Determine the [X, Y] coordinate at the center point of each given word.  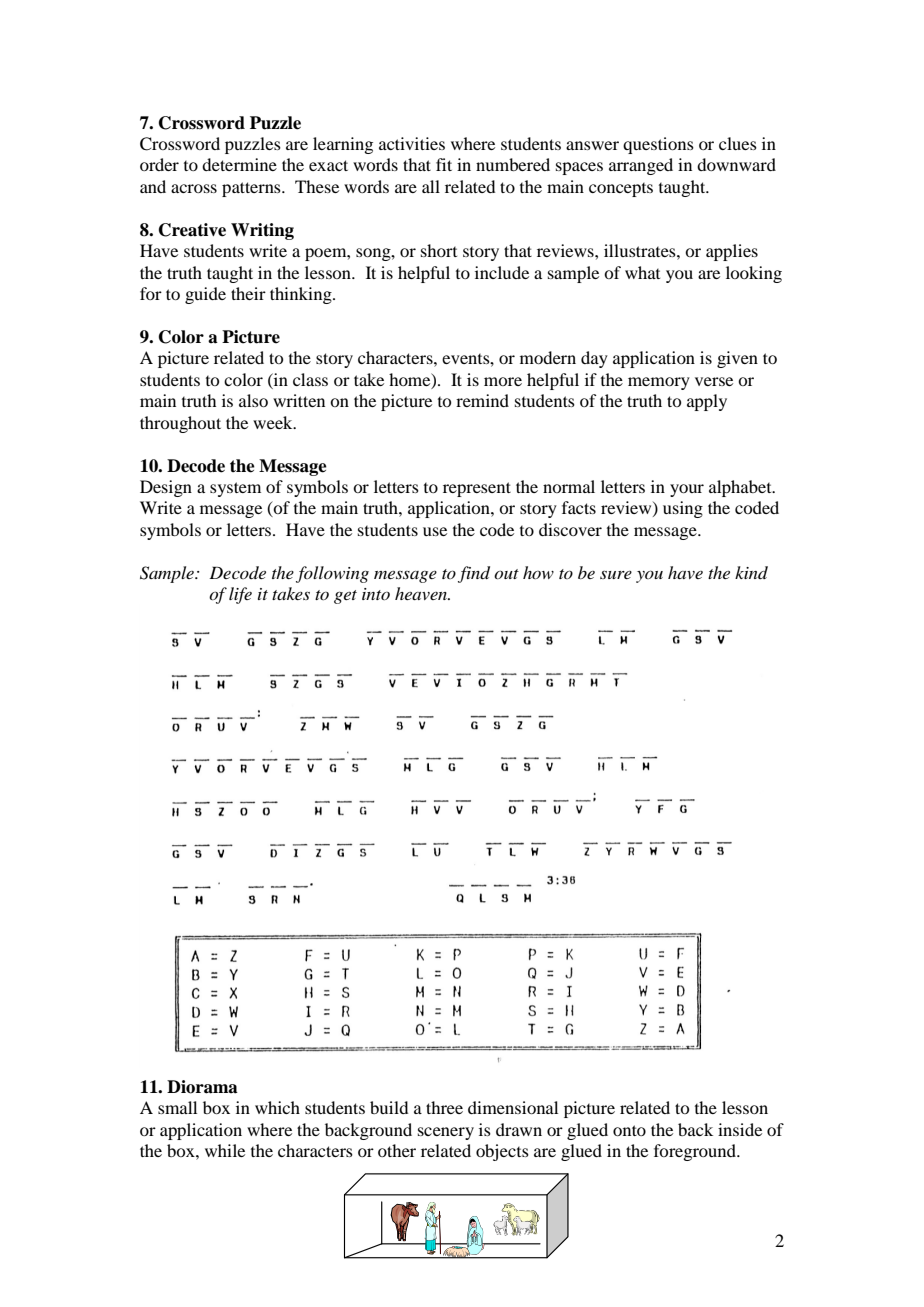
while [225, 1150]
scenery [446, 1133]
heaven [422, 593]
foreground [696, 1152]
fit [444, 164]
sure [616, 575]
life [240, 595]
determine [239, 164]
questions [658, 145]
